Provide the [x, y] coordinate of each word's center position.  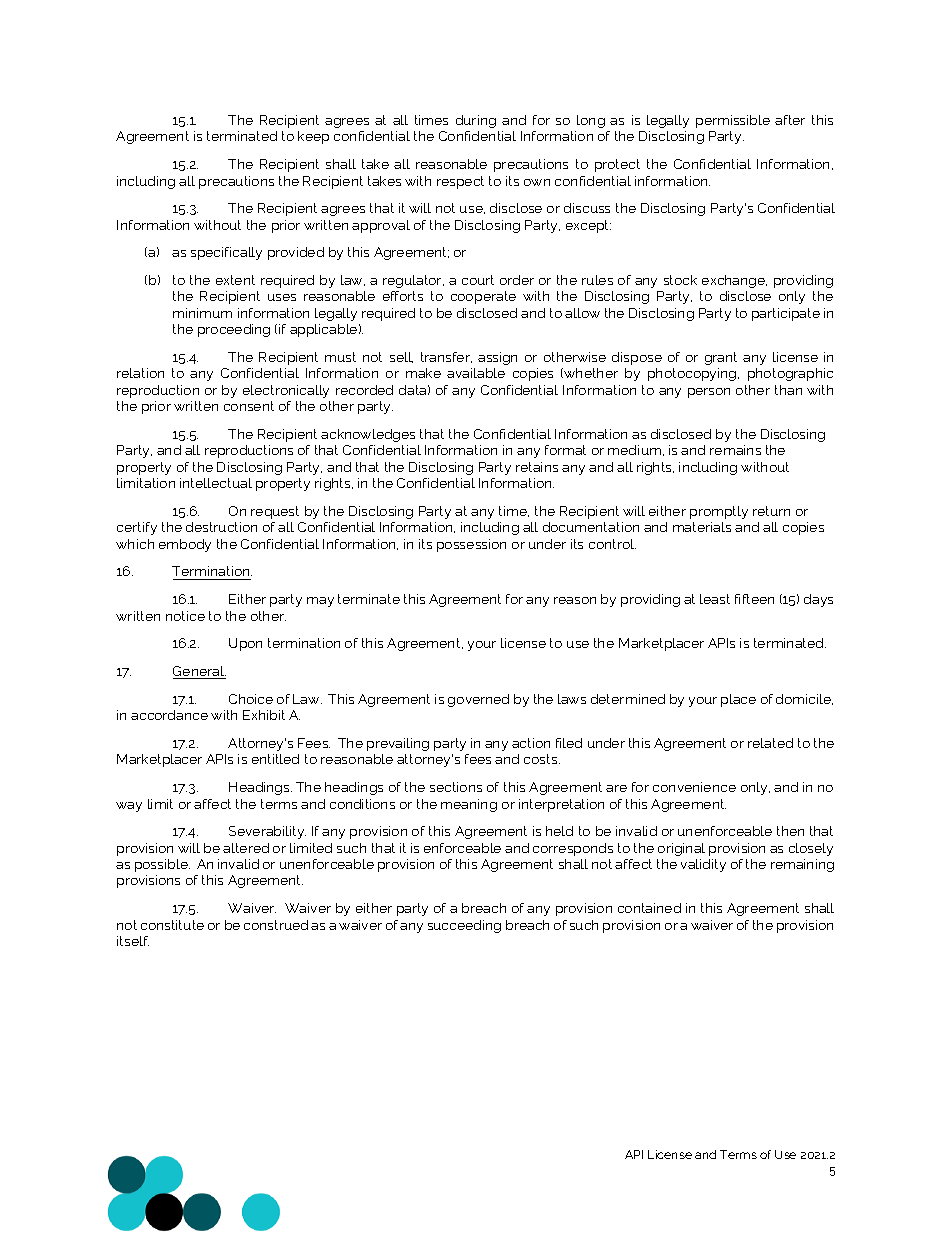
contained [649, 908]
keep [313, 137]
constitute [172, 925]
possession [471, 545]
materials [702, 527]
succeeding [464, 926]
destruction [221, 527]
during [476, 121]
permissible [733, 121]
